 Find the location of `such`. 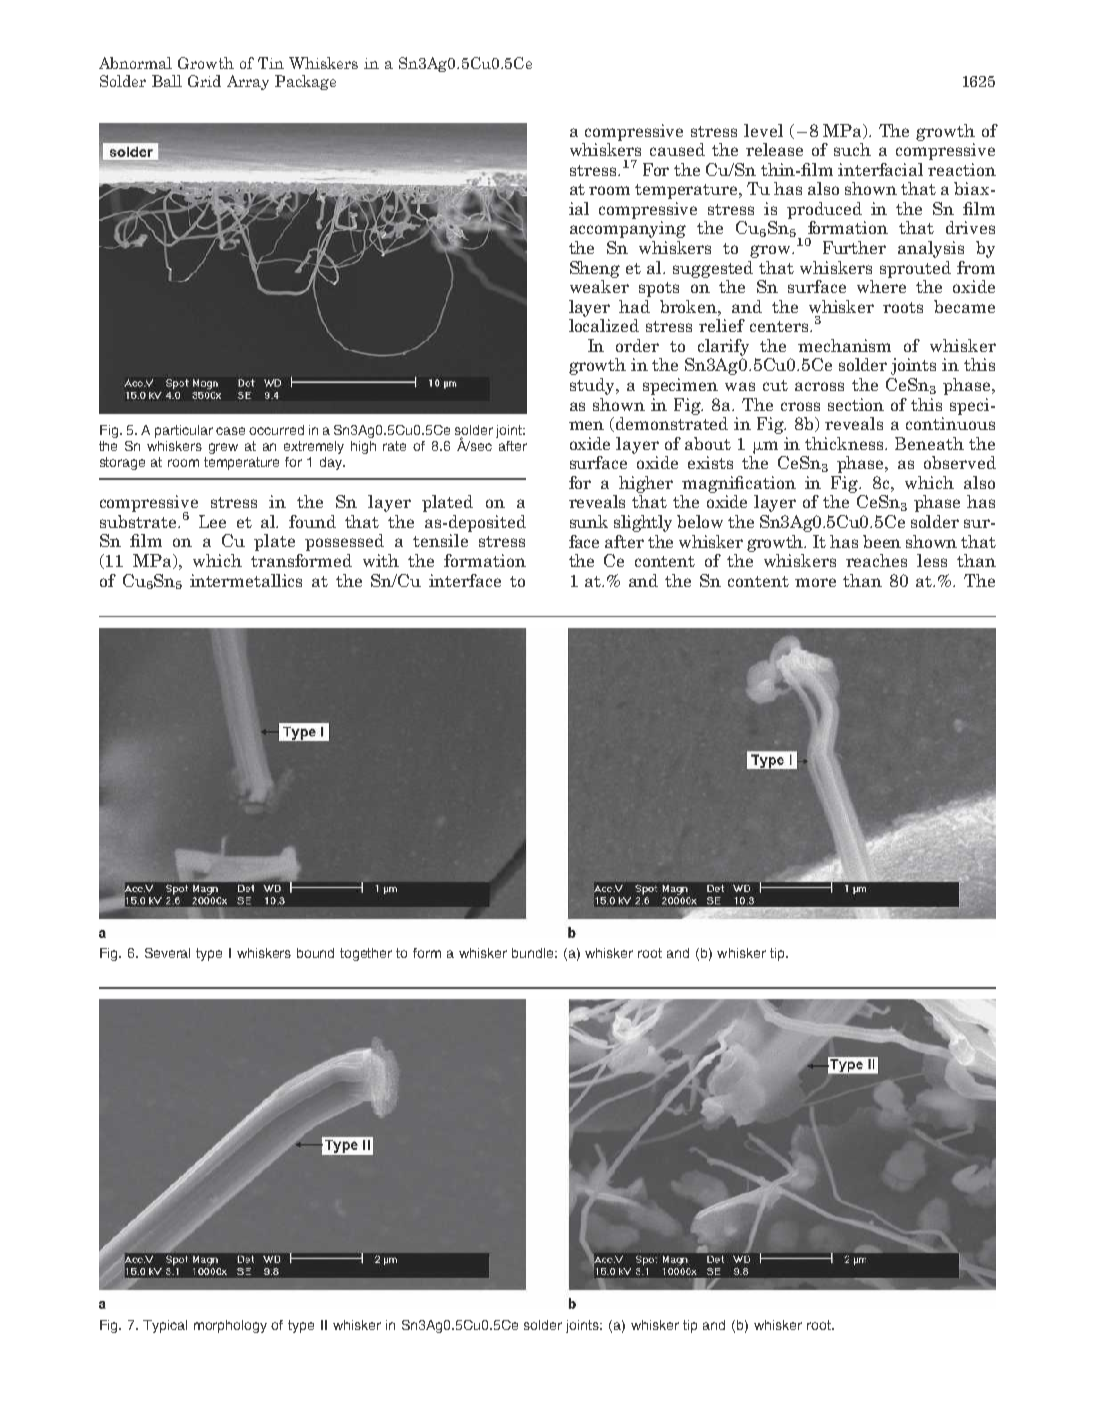

such is located at coordinates (852, 149).
